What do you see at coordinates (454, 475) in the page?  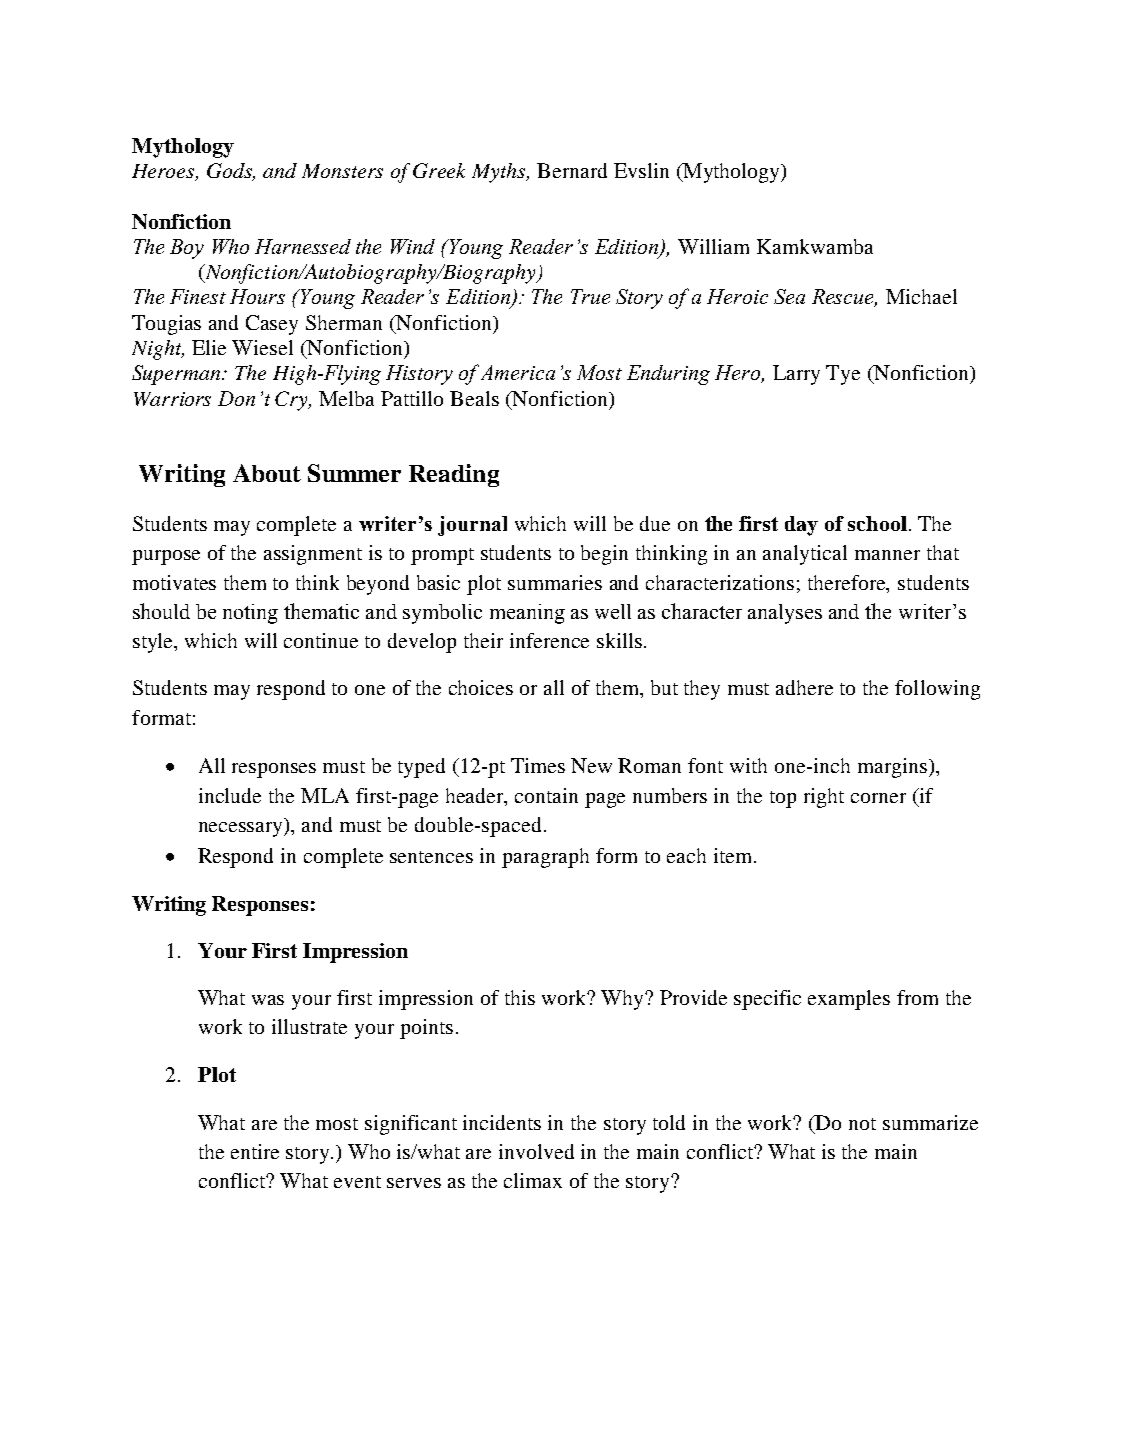 I see `Reading` at bounding box center [454, 475].
